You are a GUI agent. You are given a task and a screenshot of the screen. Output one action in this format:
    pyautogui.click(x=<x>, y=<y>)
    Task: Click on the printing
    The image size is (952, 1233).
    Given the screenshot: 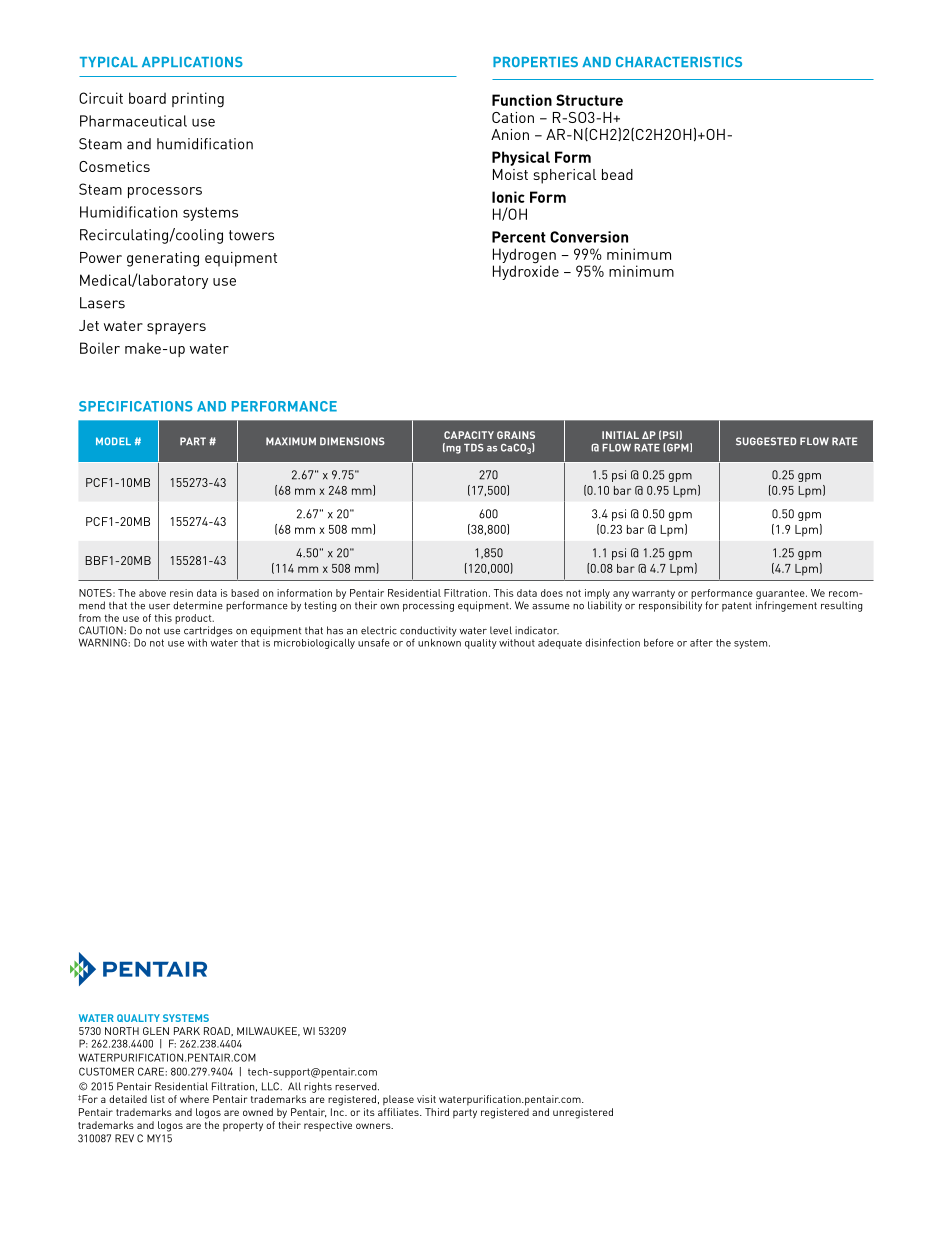 What is the action you would take?
    pyautogui.click(x=198, y=100)
